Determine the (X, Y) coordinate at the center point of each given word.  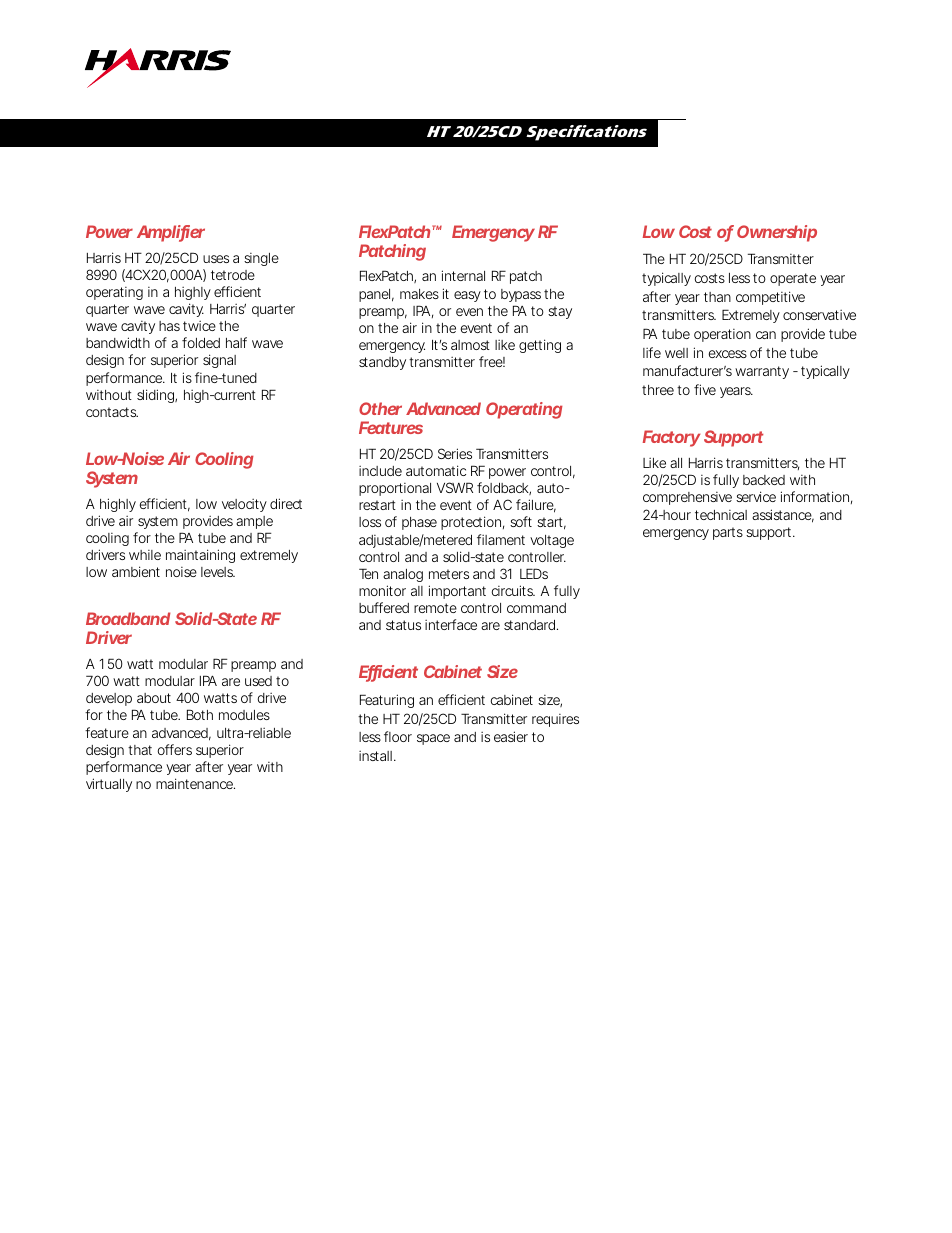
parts (728, 533)
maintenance (195, 783)
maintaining (200, 556)
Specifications (586, 133)
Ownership (777, 233)
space (433, 739)
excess (728, 354)
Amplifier (171, 233)
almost (470, 345)
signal (219, 361)
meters (449, 574)
